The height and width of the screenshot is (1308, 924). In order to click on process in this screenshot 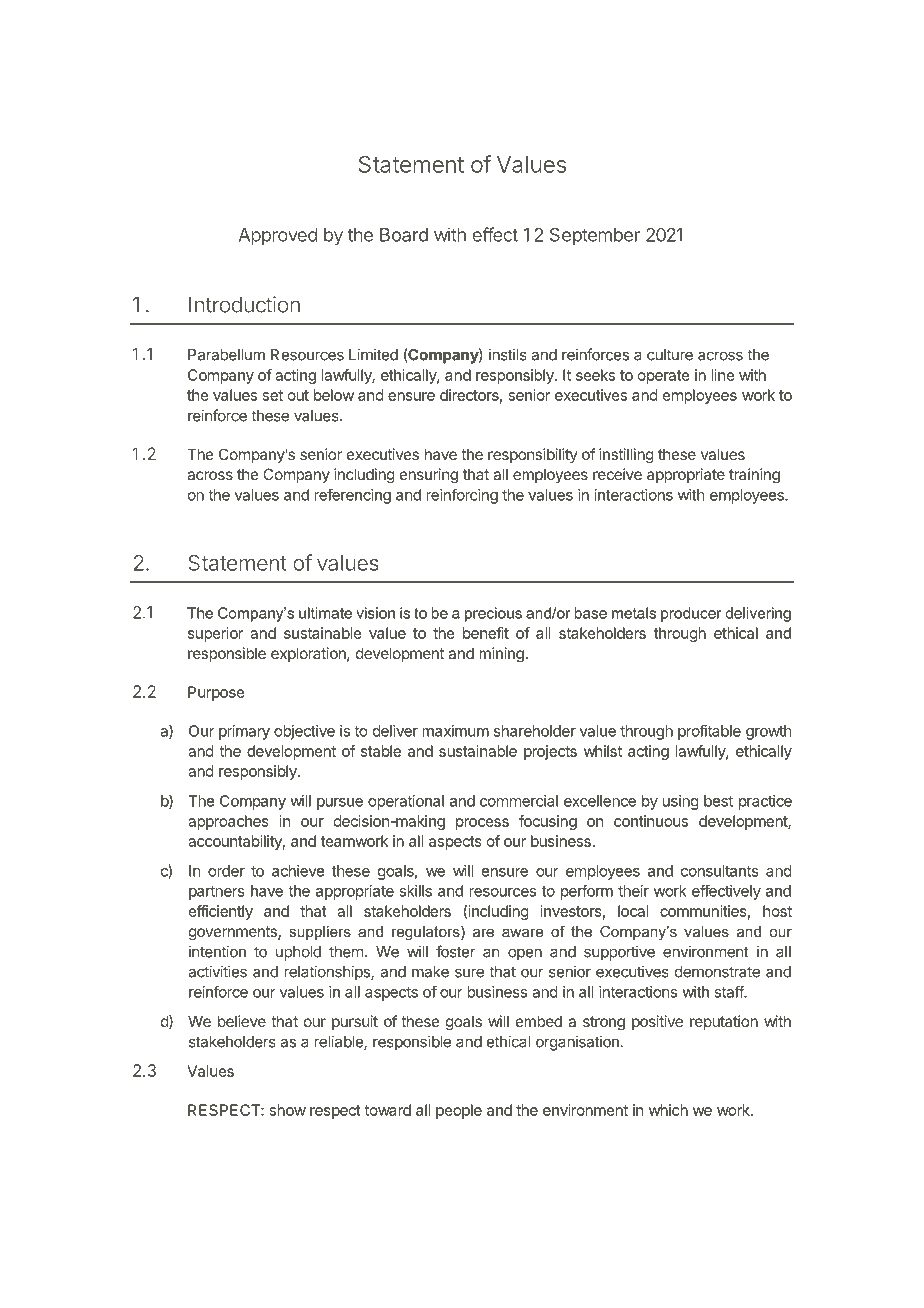, I will do `click(482, 824)`.
